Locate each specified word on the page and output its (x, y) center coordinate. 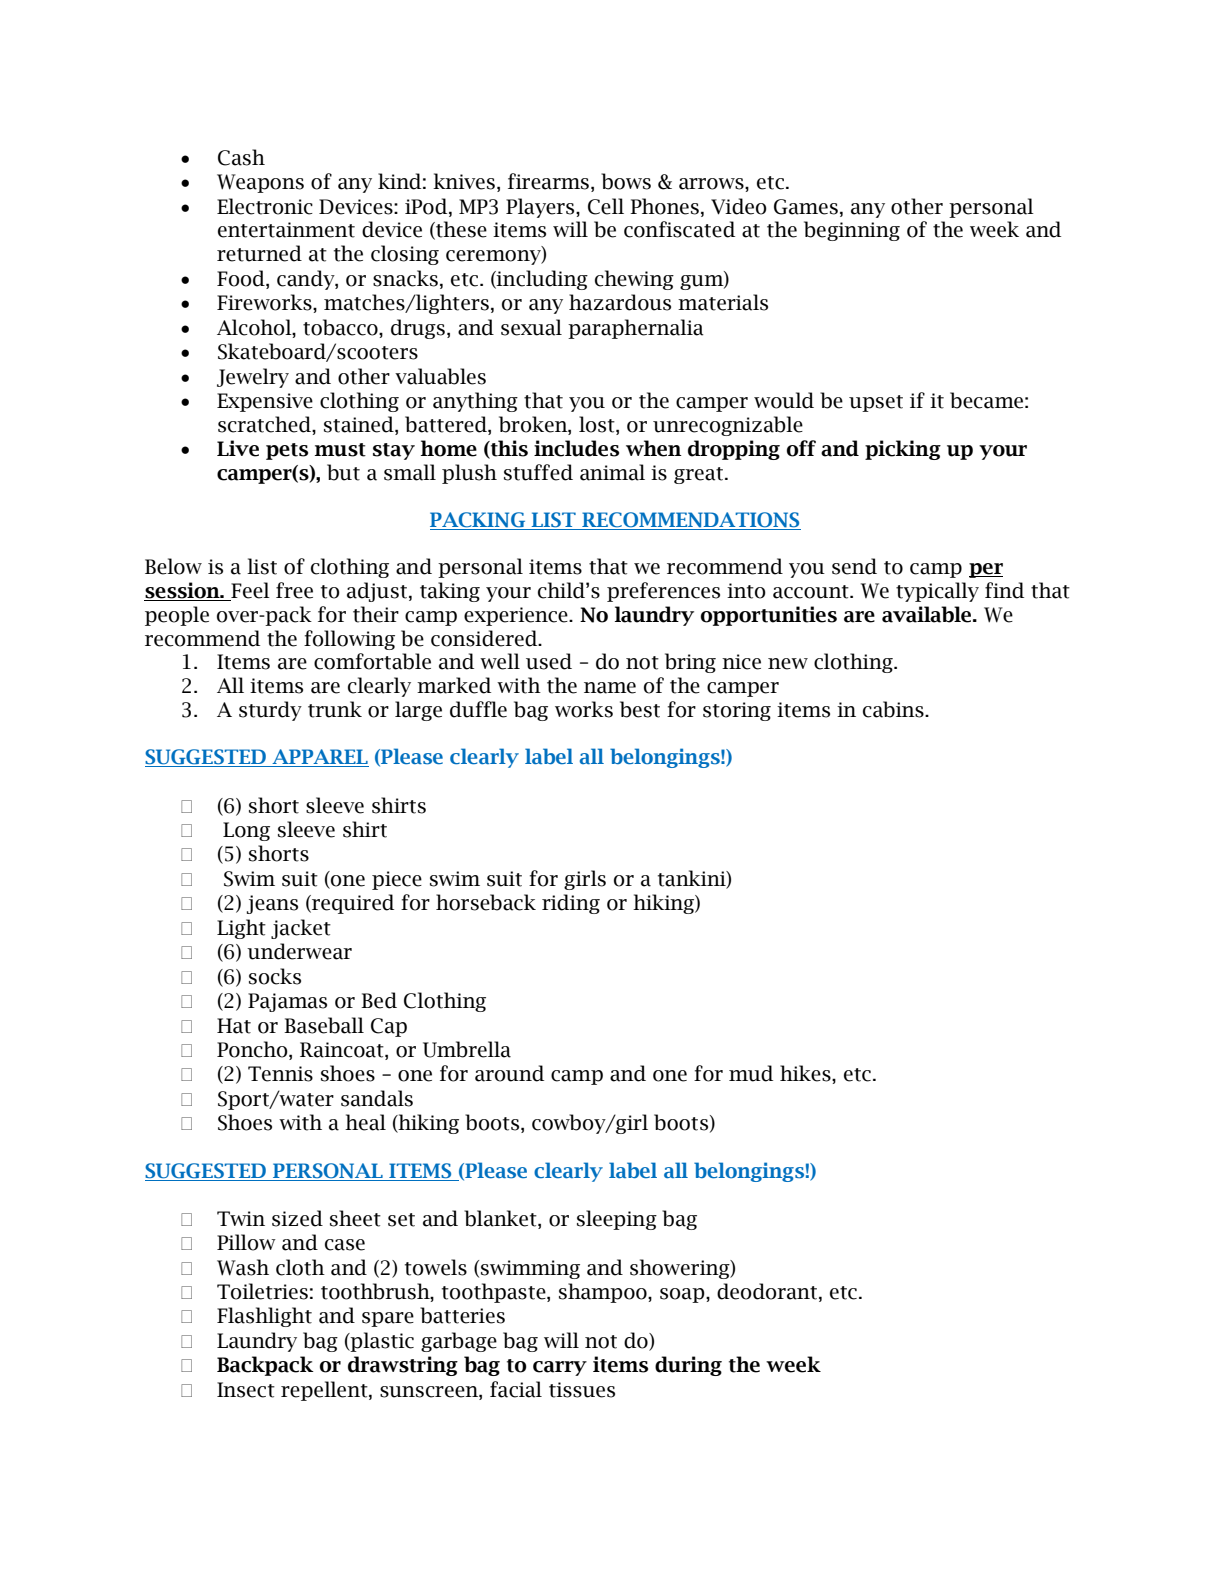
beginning (852, 231)
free (294, 590)
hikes (806, 1073)
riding (571, 904)
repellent (325, 1391)
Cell (606, 206)
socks (275, 976)
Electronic (265, 206)
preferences (663, 592)
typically (937, 592)
